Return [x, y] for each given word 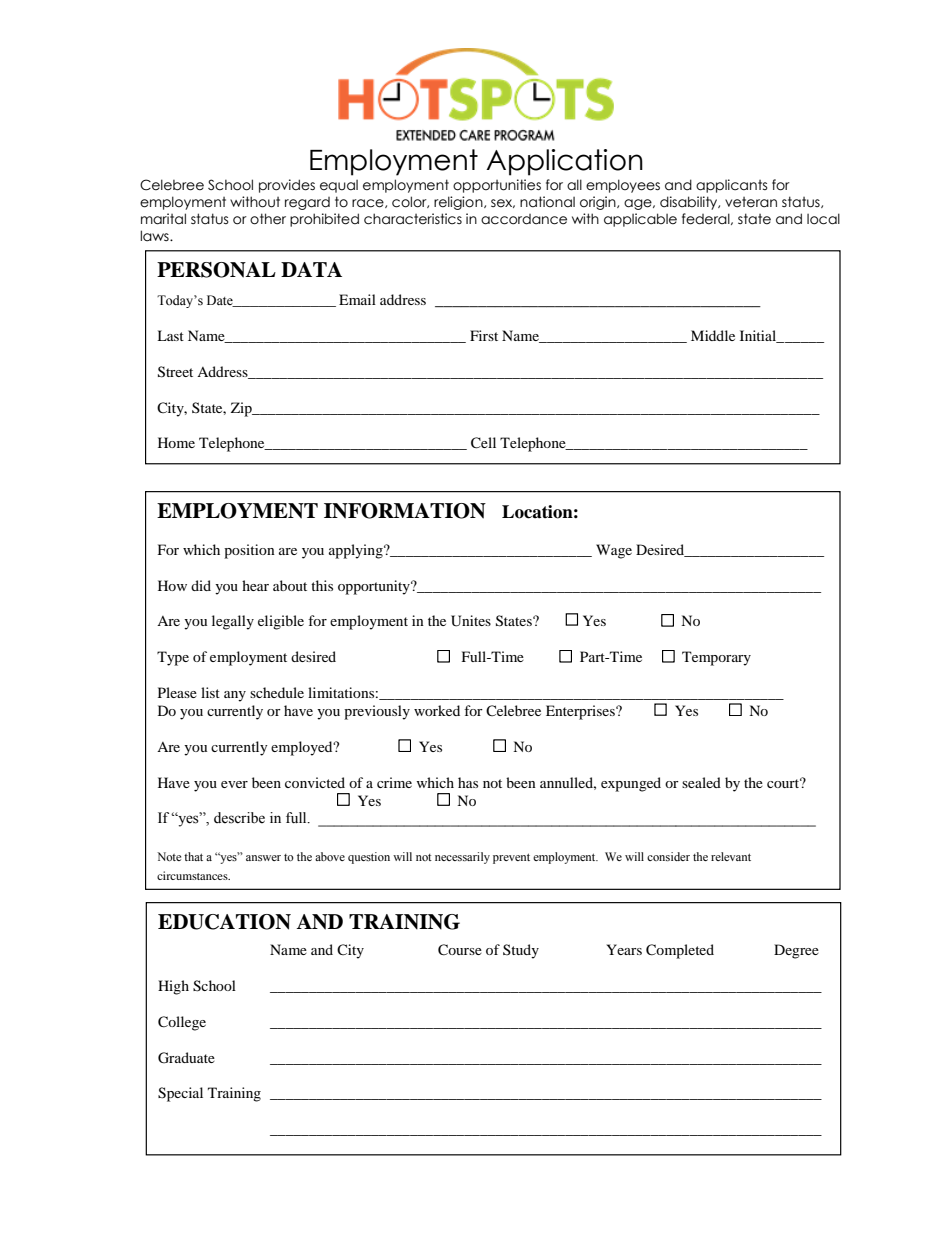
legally [233, 622]
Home [176, 442]
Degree [796, 951]
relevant [731, 856]
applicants [732, 186]
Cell [483, 443]
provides [287, 186]
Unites [471, 621]
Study [521, 951]
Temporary [716, 658]
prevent [511, 858]
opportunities [497, 186]
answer [263, 858]
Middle [713, 335]
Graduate [186, 1058]
